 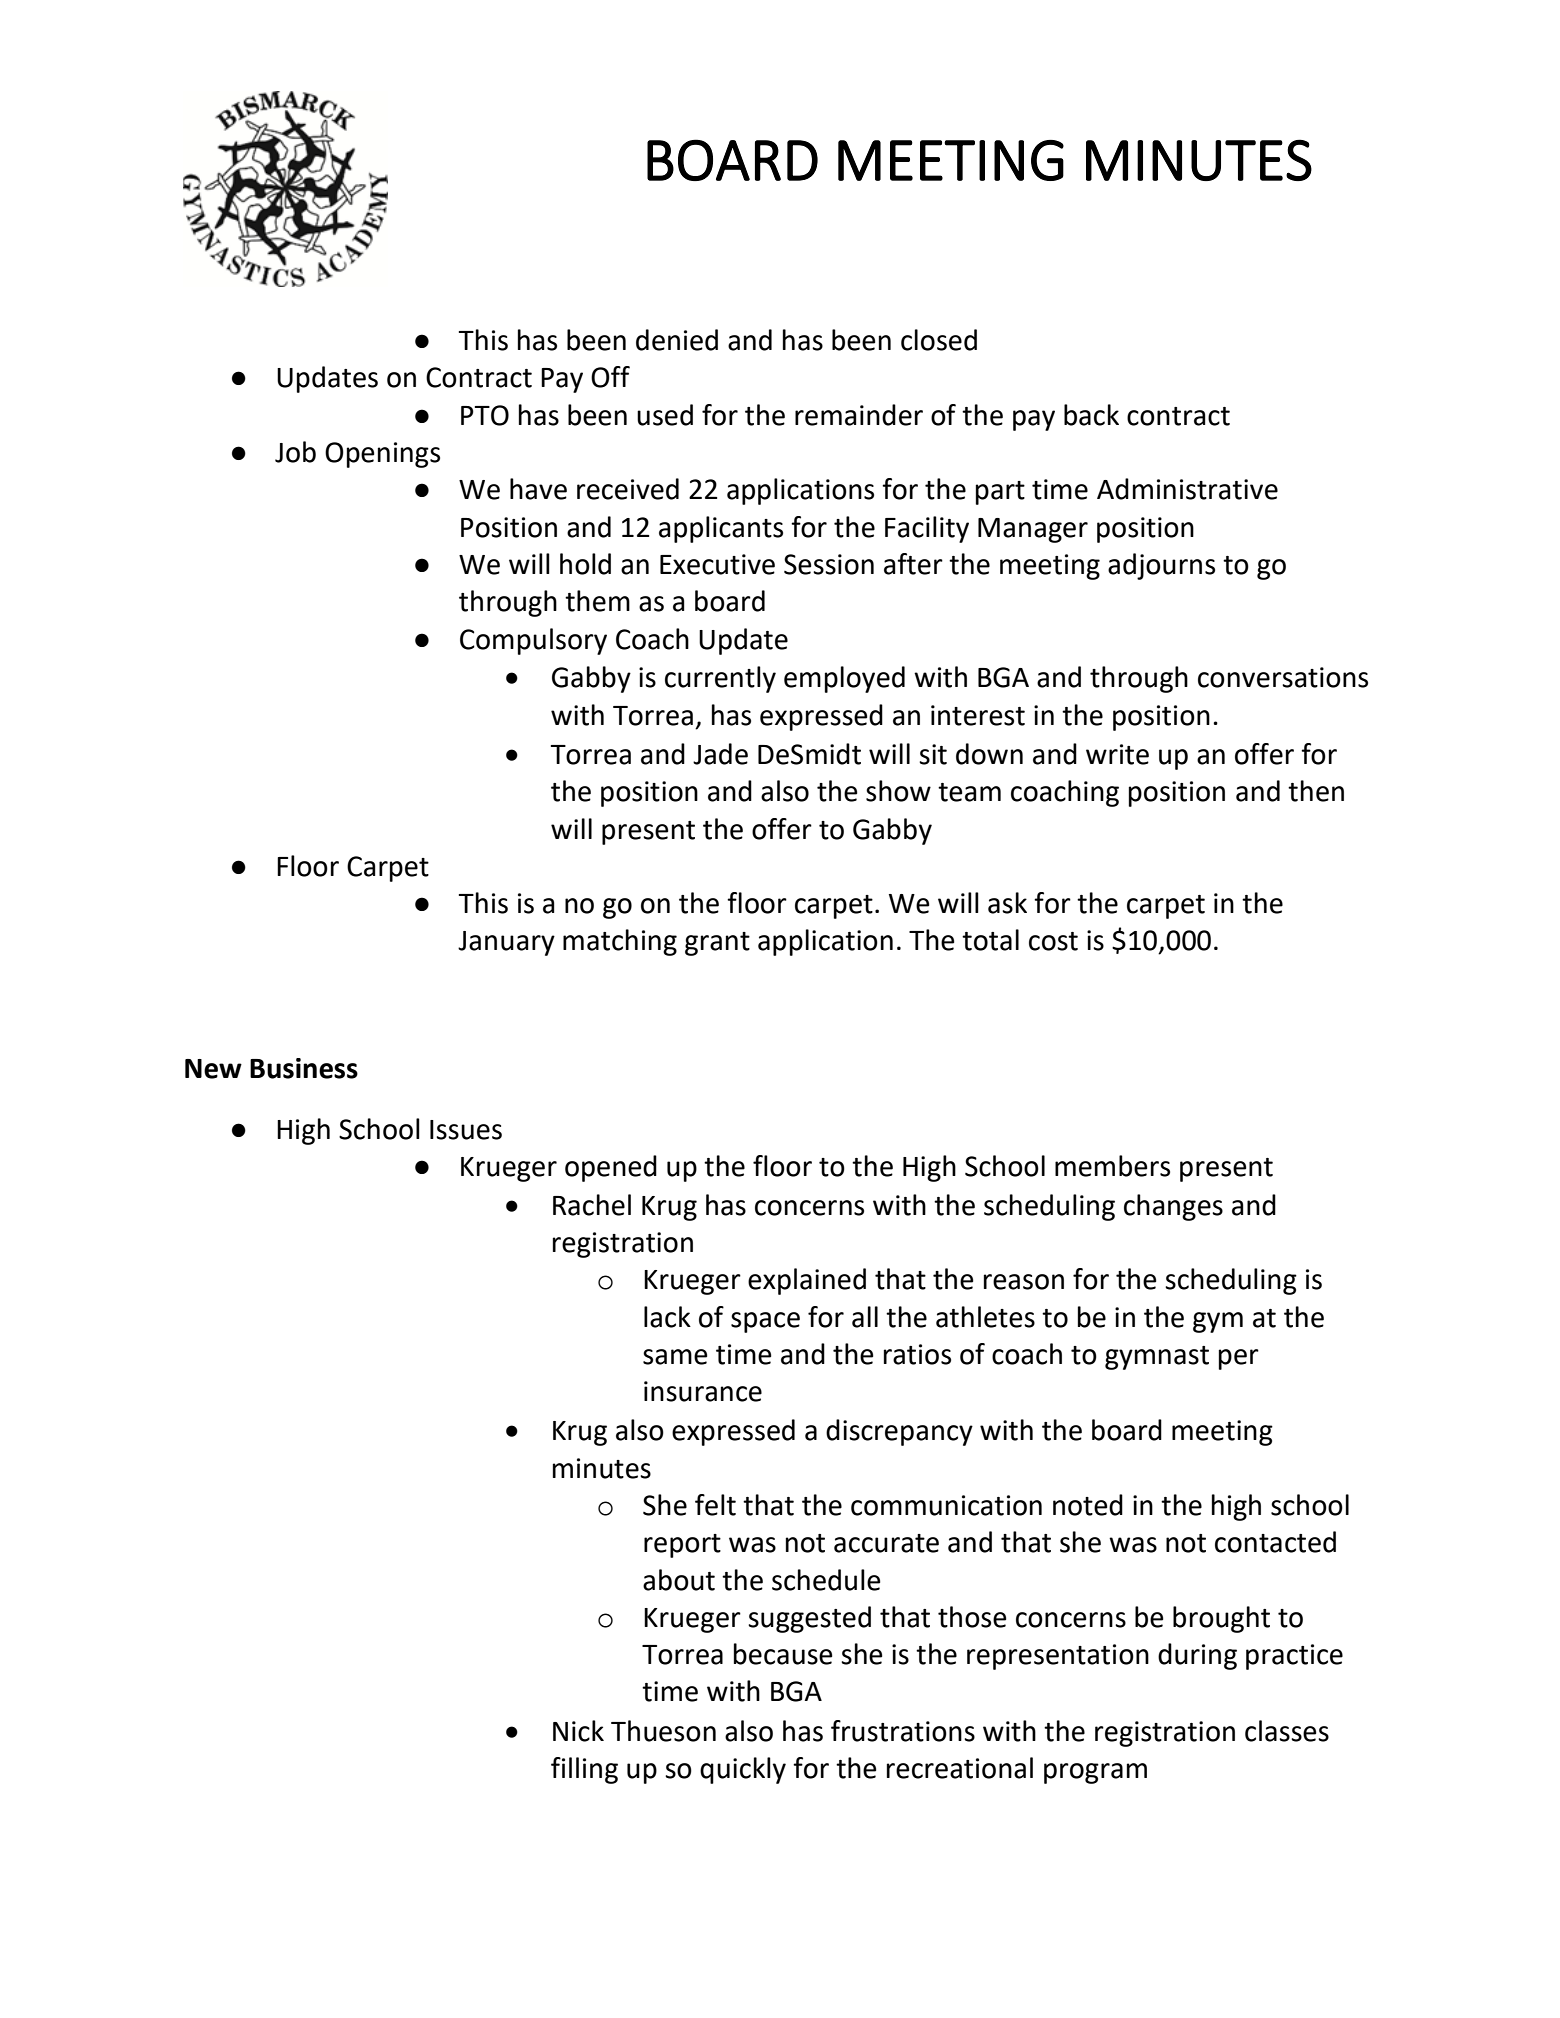 I want to click on Openings, so click(x=382, y=455).
